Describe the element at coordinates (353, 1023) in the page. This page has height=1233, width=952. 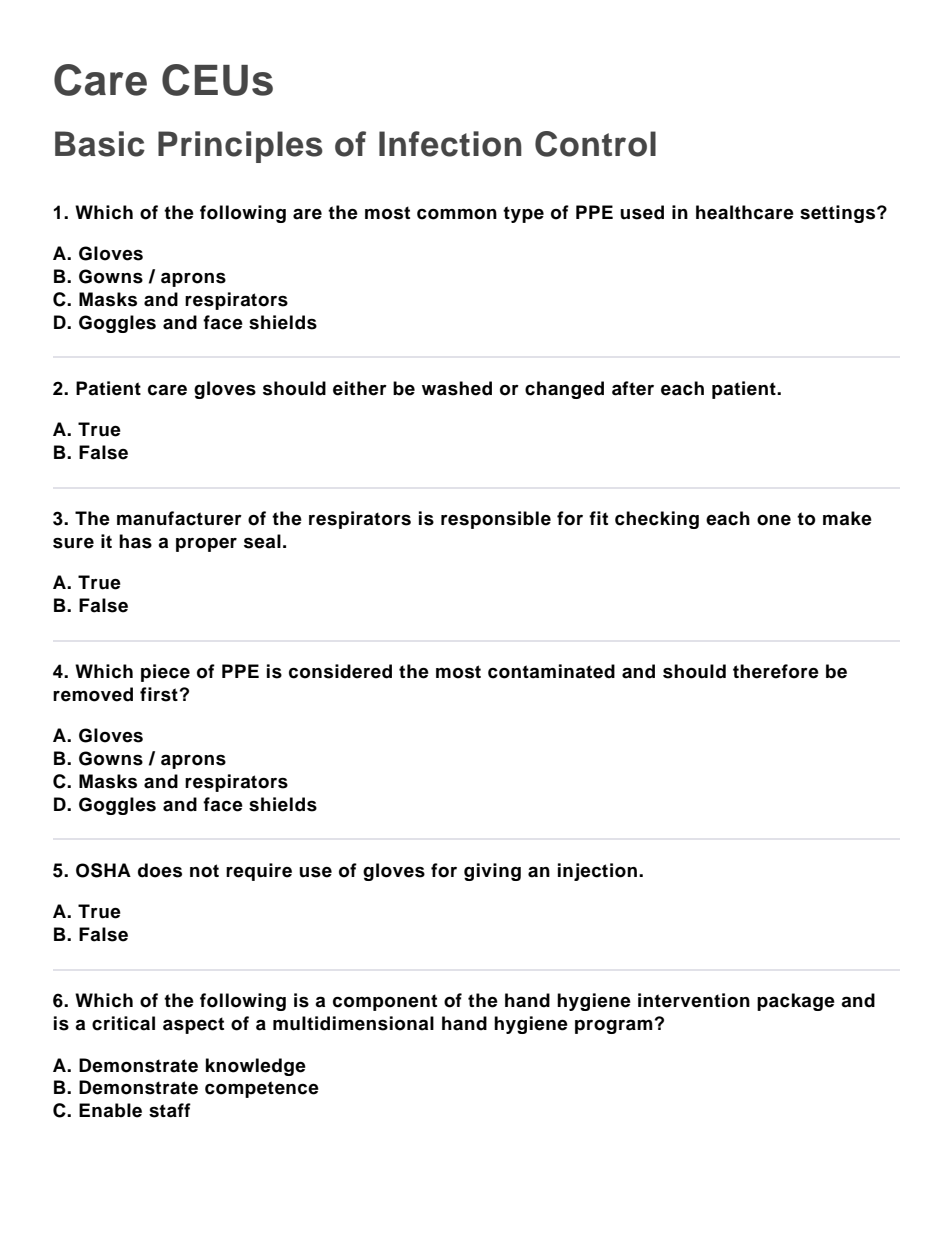
I see `multidimensional` at that location.
